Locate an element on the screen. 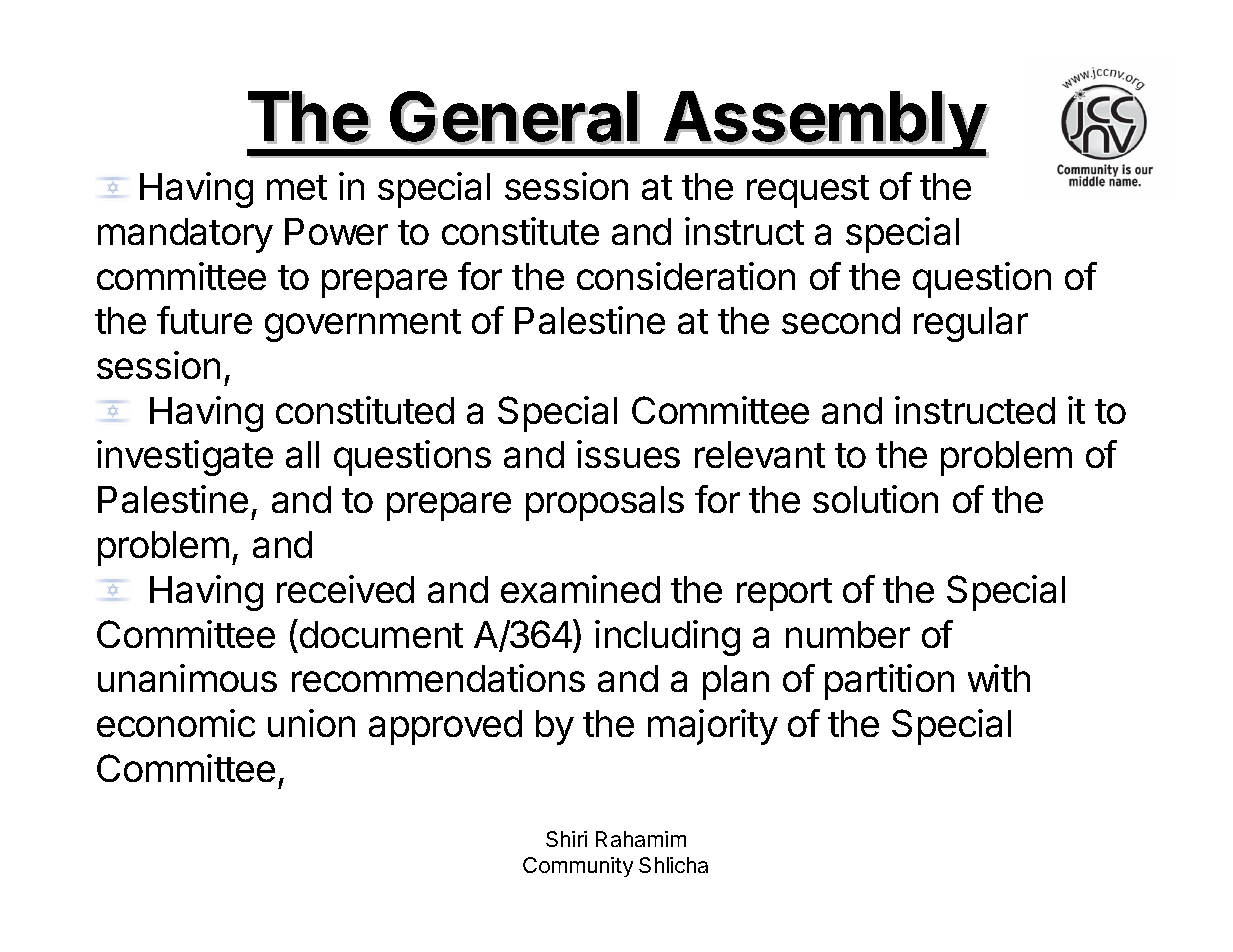  unanimous is located at coordinates (187, 678).
